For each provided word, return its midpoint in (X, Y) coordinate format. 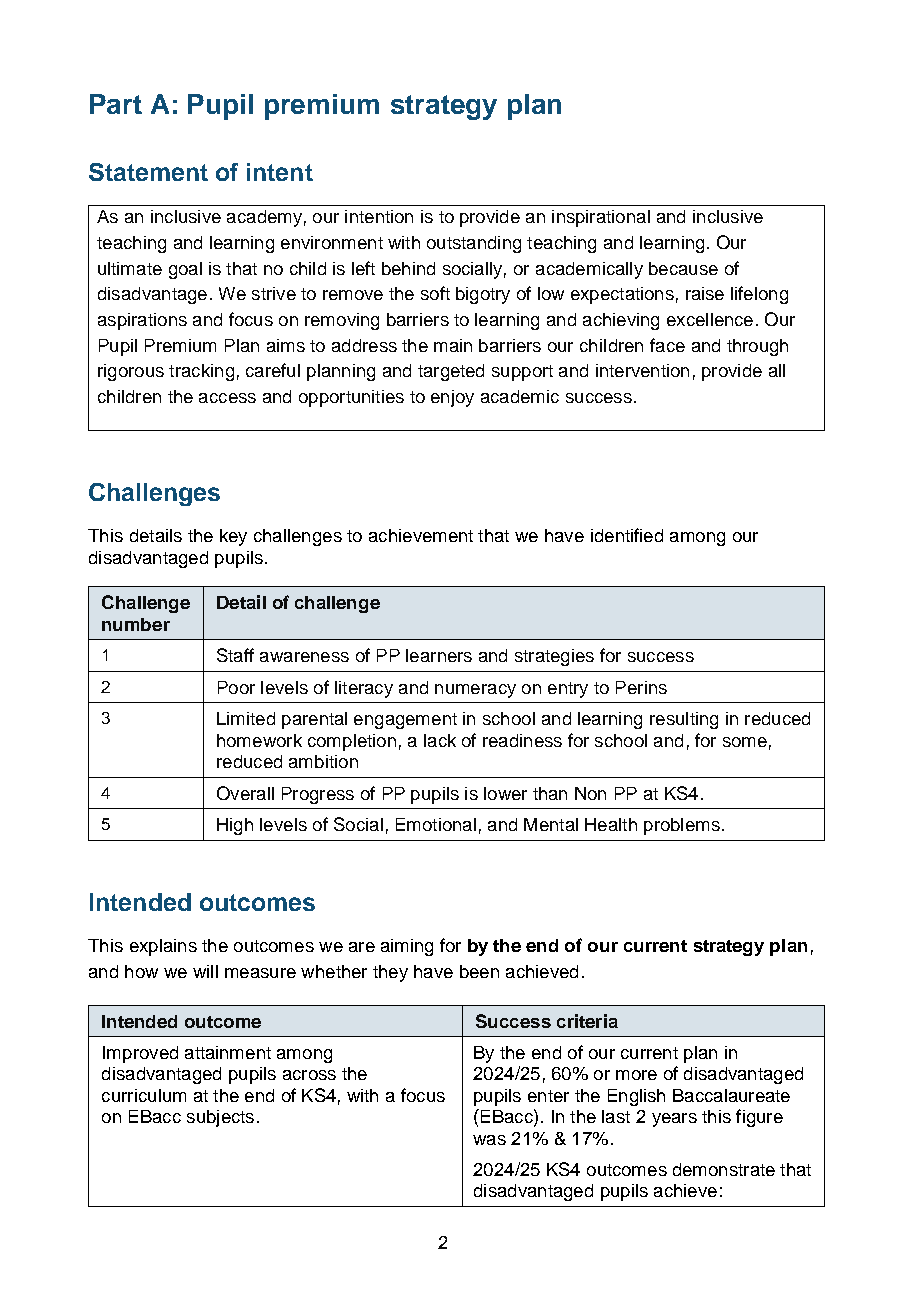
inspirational (601, 218)
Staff (235, 655)
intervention (642, 370)
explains (163, 947)
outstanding (474, 244)
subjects (220, 1118)
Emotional (436, 824)
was (489, 1140)
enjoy (452, 398)
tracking (201, 372)
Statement (148, 172)
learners (439, 655)
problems (682, 826)
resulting (684, 720)
